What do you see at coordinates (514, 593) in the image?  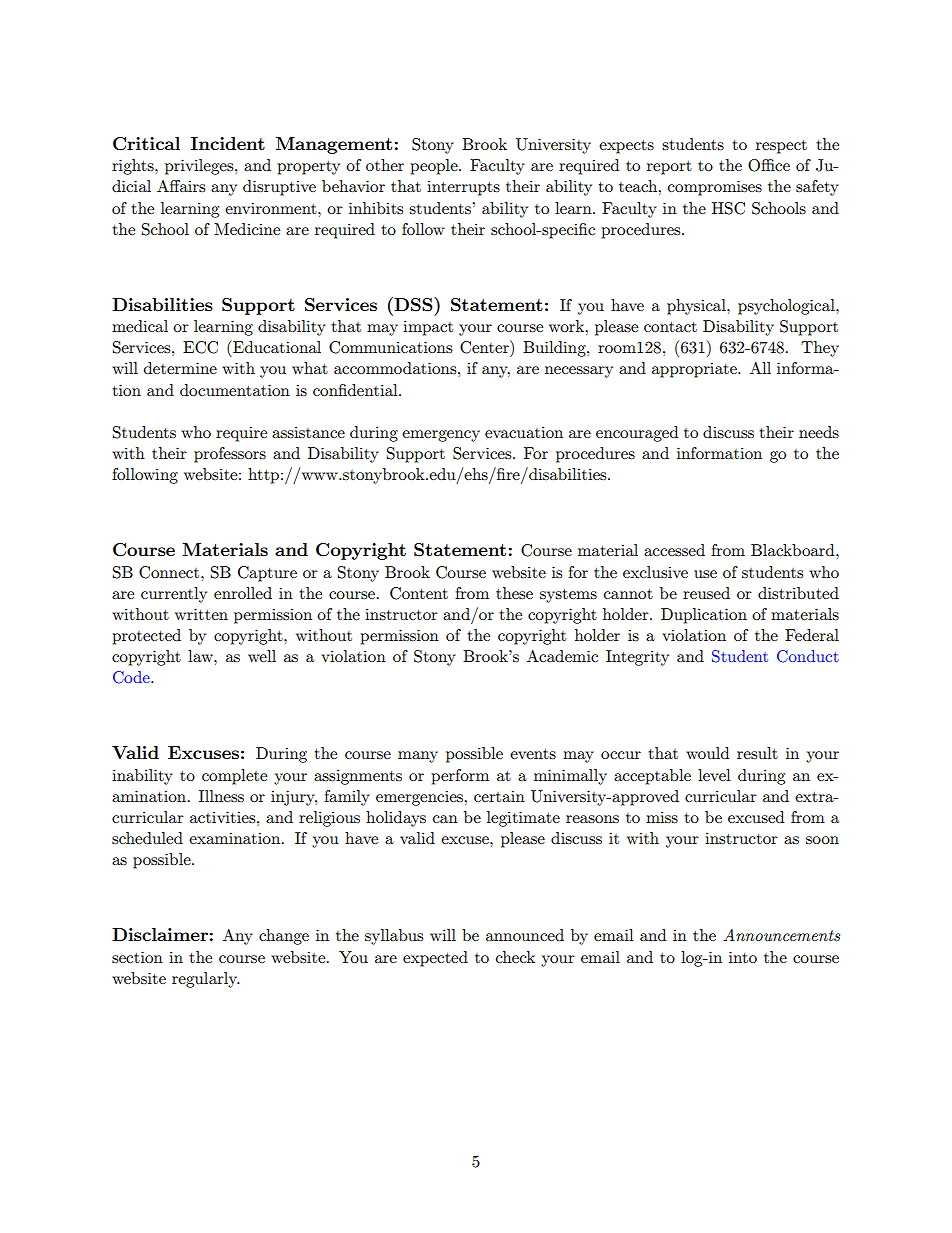 I see `these` at bounding box center [514, 593].
